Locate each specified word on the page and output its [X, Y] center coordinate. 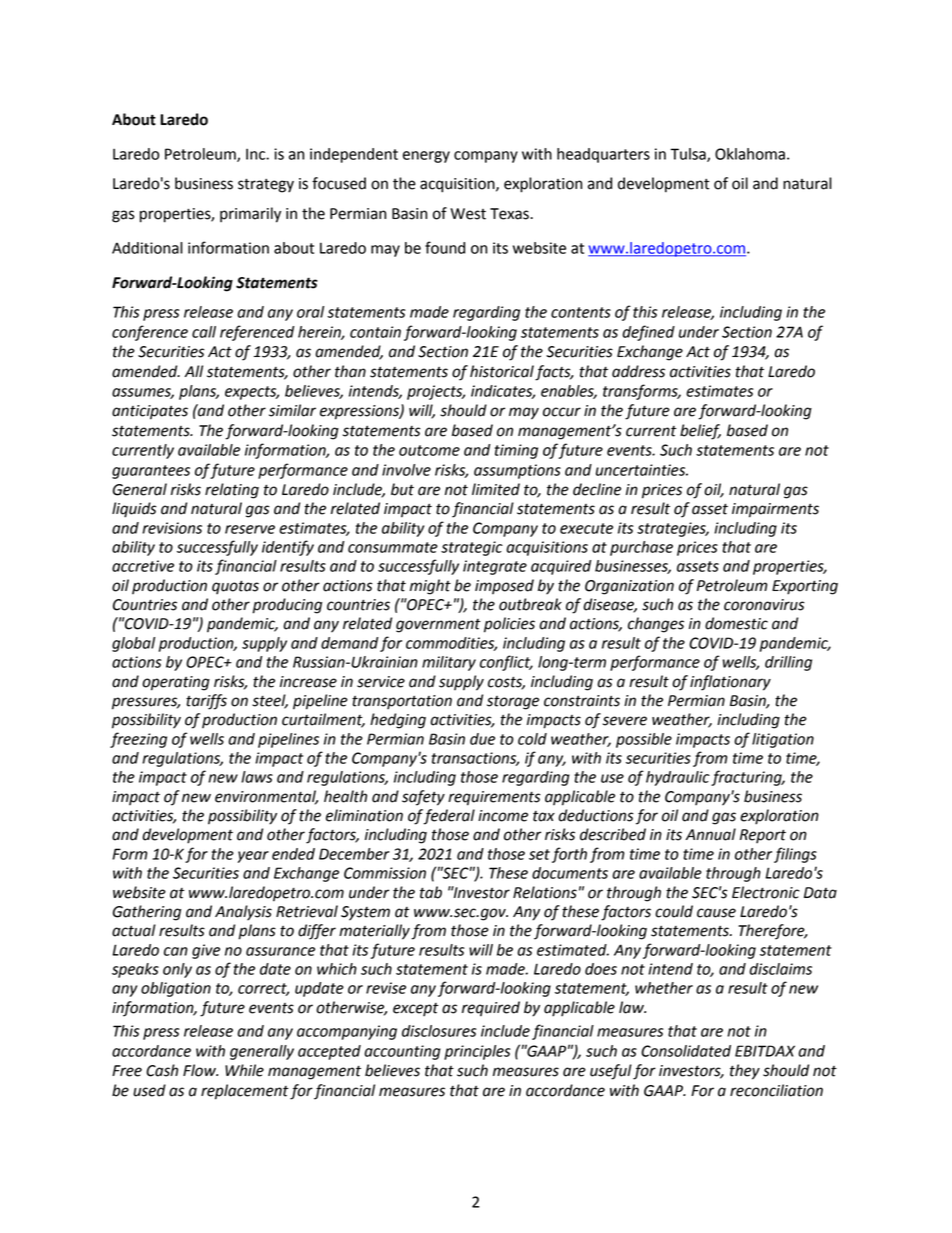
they [745, 1072]
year [253, 857]
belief [700, 432]
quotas [235, 588]
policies [509, 625]
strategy [266, 186]
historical [502, 371]
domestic [736, 623]
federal [449, 817]
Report [763, 836]
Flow [200, 1070]
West [468, 214]
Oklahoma [750, 154]
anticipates [150, 412]
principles [477, 1052]
